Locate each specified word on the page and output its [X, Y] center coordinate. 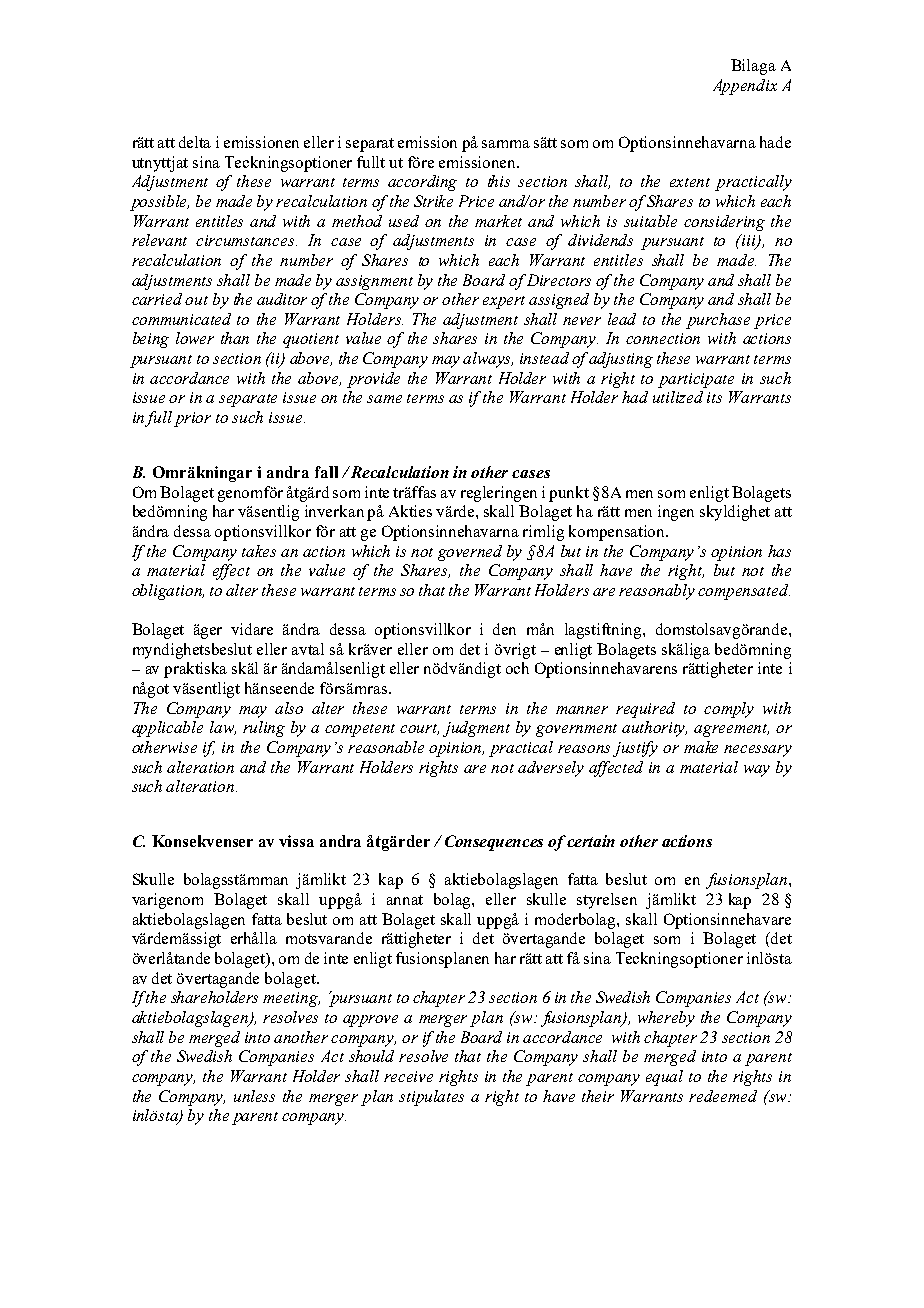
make [701, 747]
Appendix [745, 87]
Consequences [494, 843]
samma [506, 144]
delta [195, 142]
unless [254, 1096]
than [235, 338]
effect [231, 572]
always [488, 360]
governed [470, 553]
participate [696, 380]
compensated [744, 592]
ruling [264, 729]
